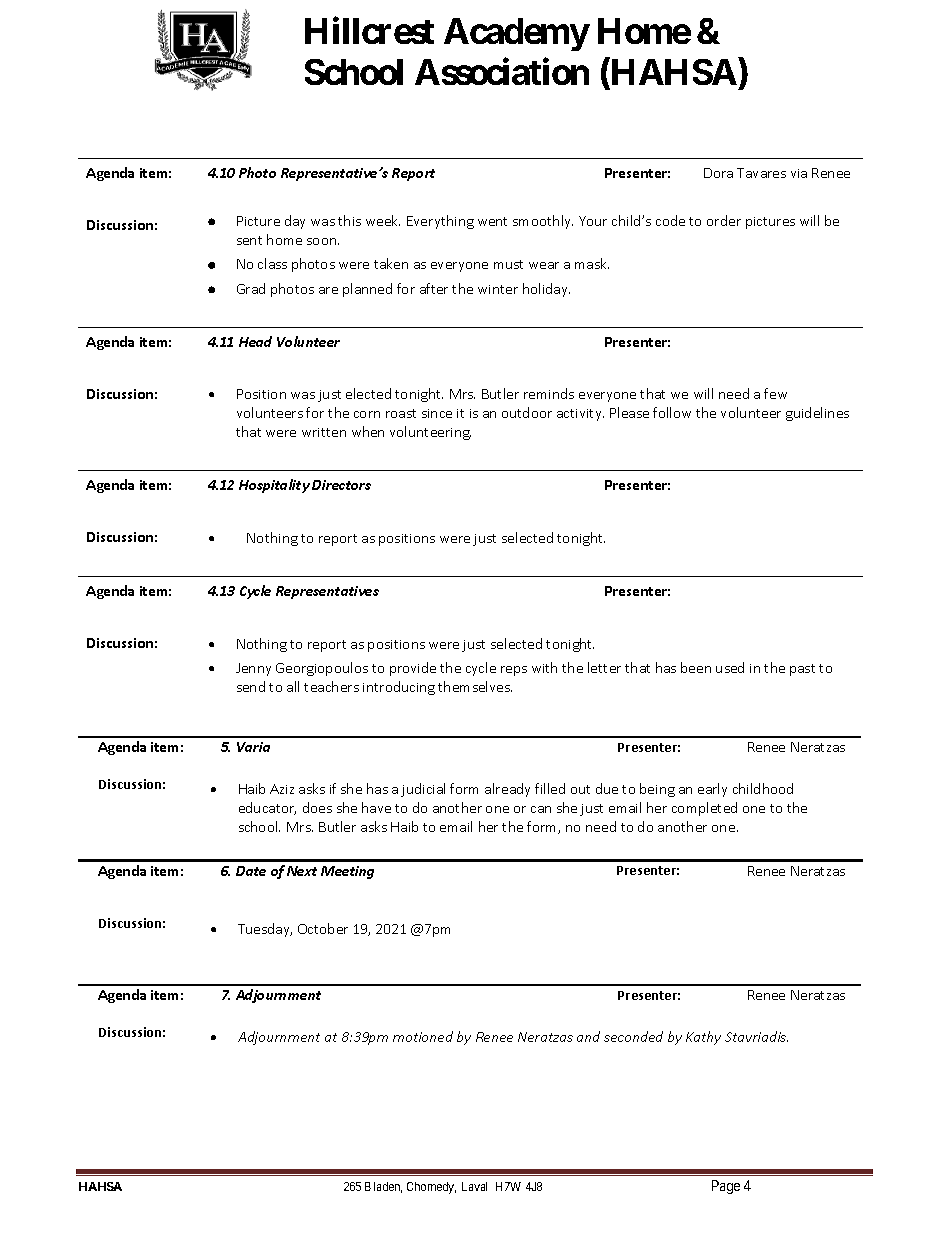 The height and width of the screenshot is (1233, 952). Describe the element at coordinates (331, 686) in the screenshot. I see `teachers` at that location.
